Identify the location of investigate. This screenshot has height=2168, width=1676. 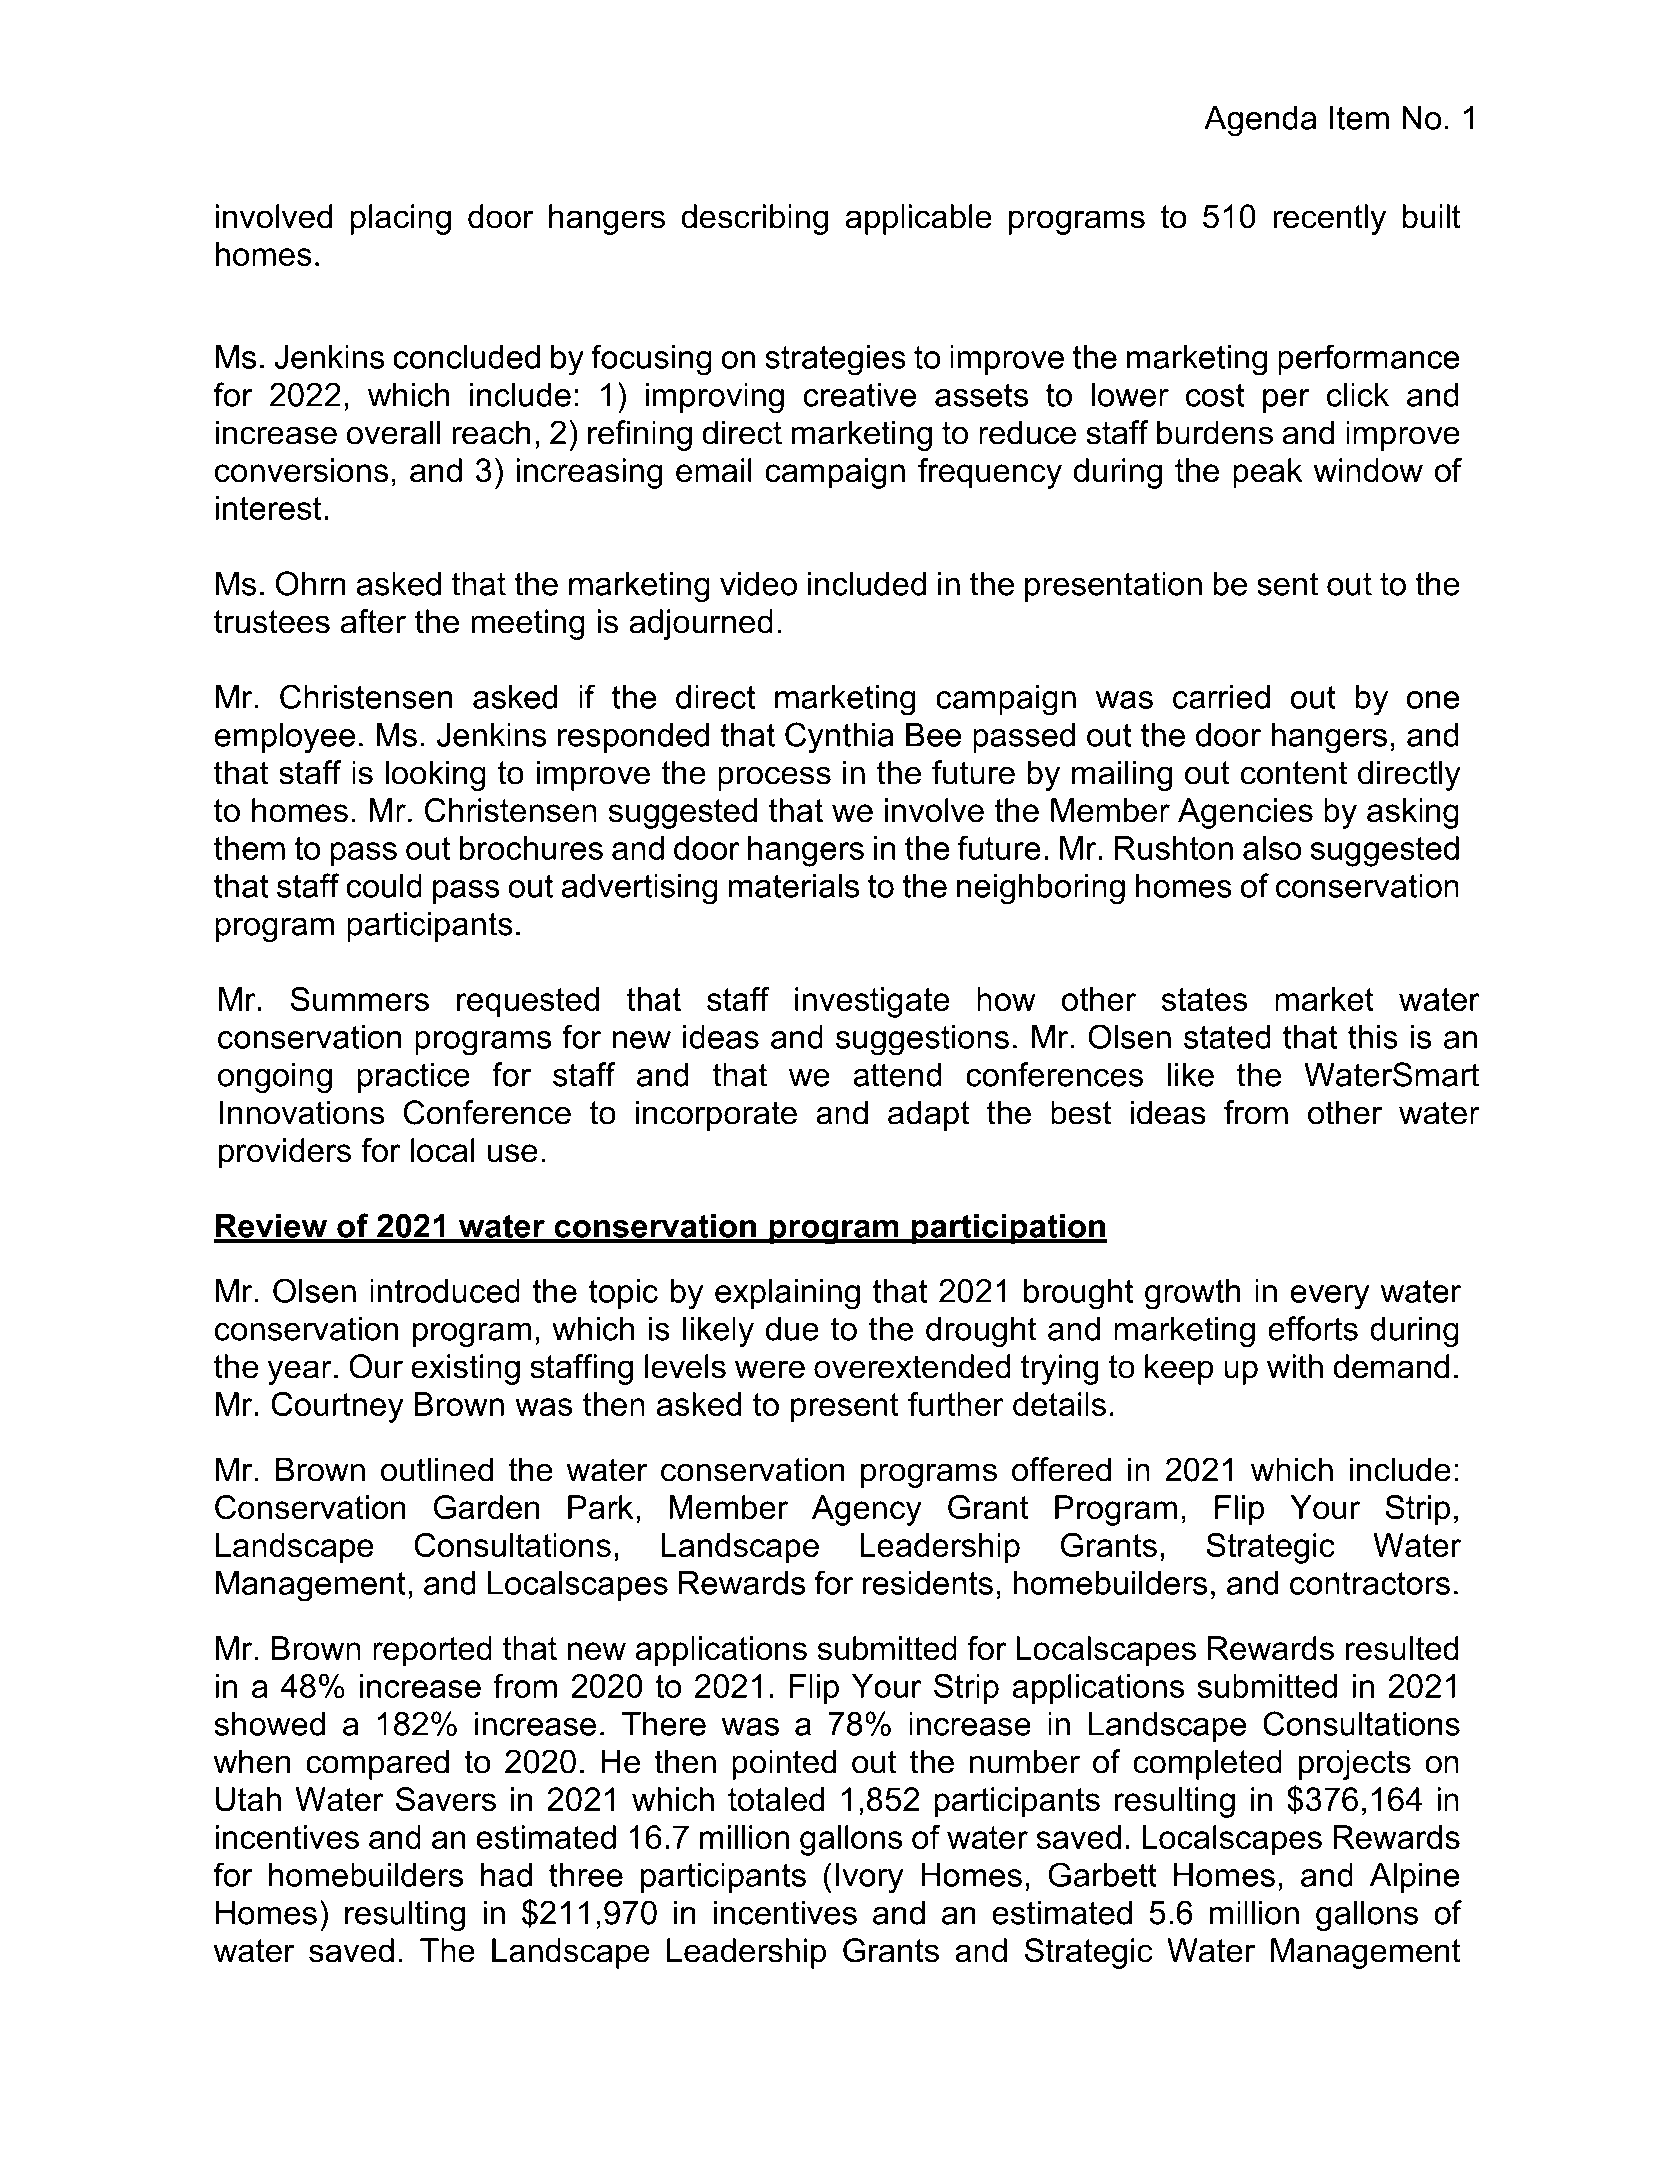
(872, 1002).
